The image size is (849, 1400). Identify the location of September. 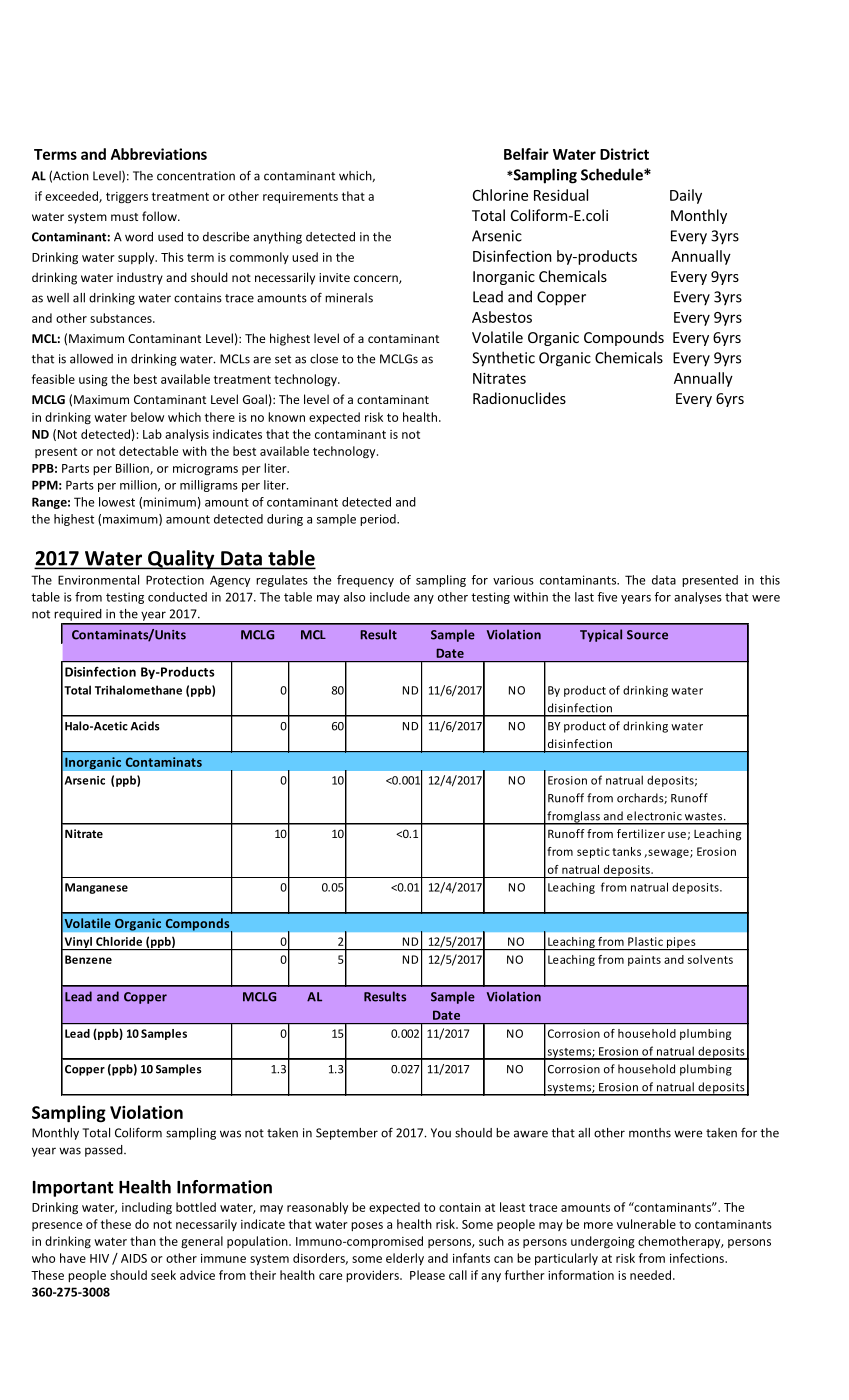
(347, 1134).
